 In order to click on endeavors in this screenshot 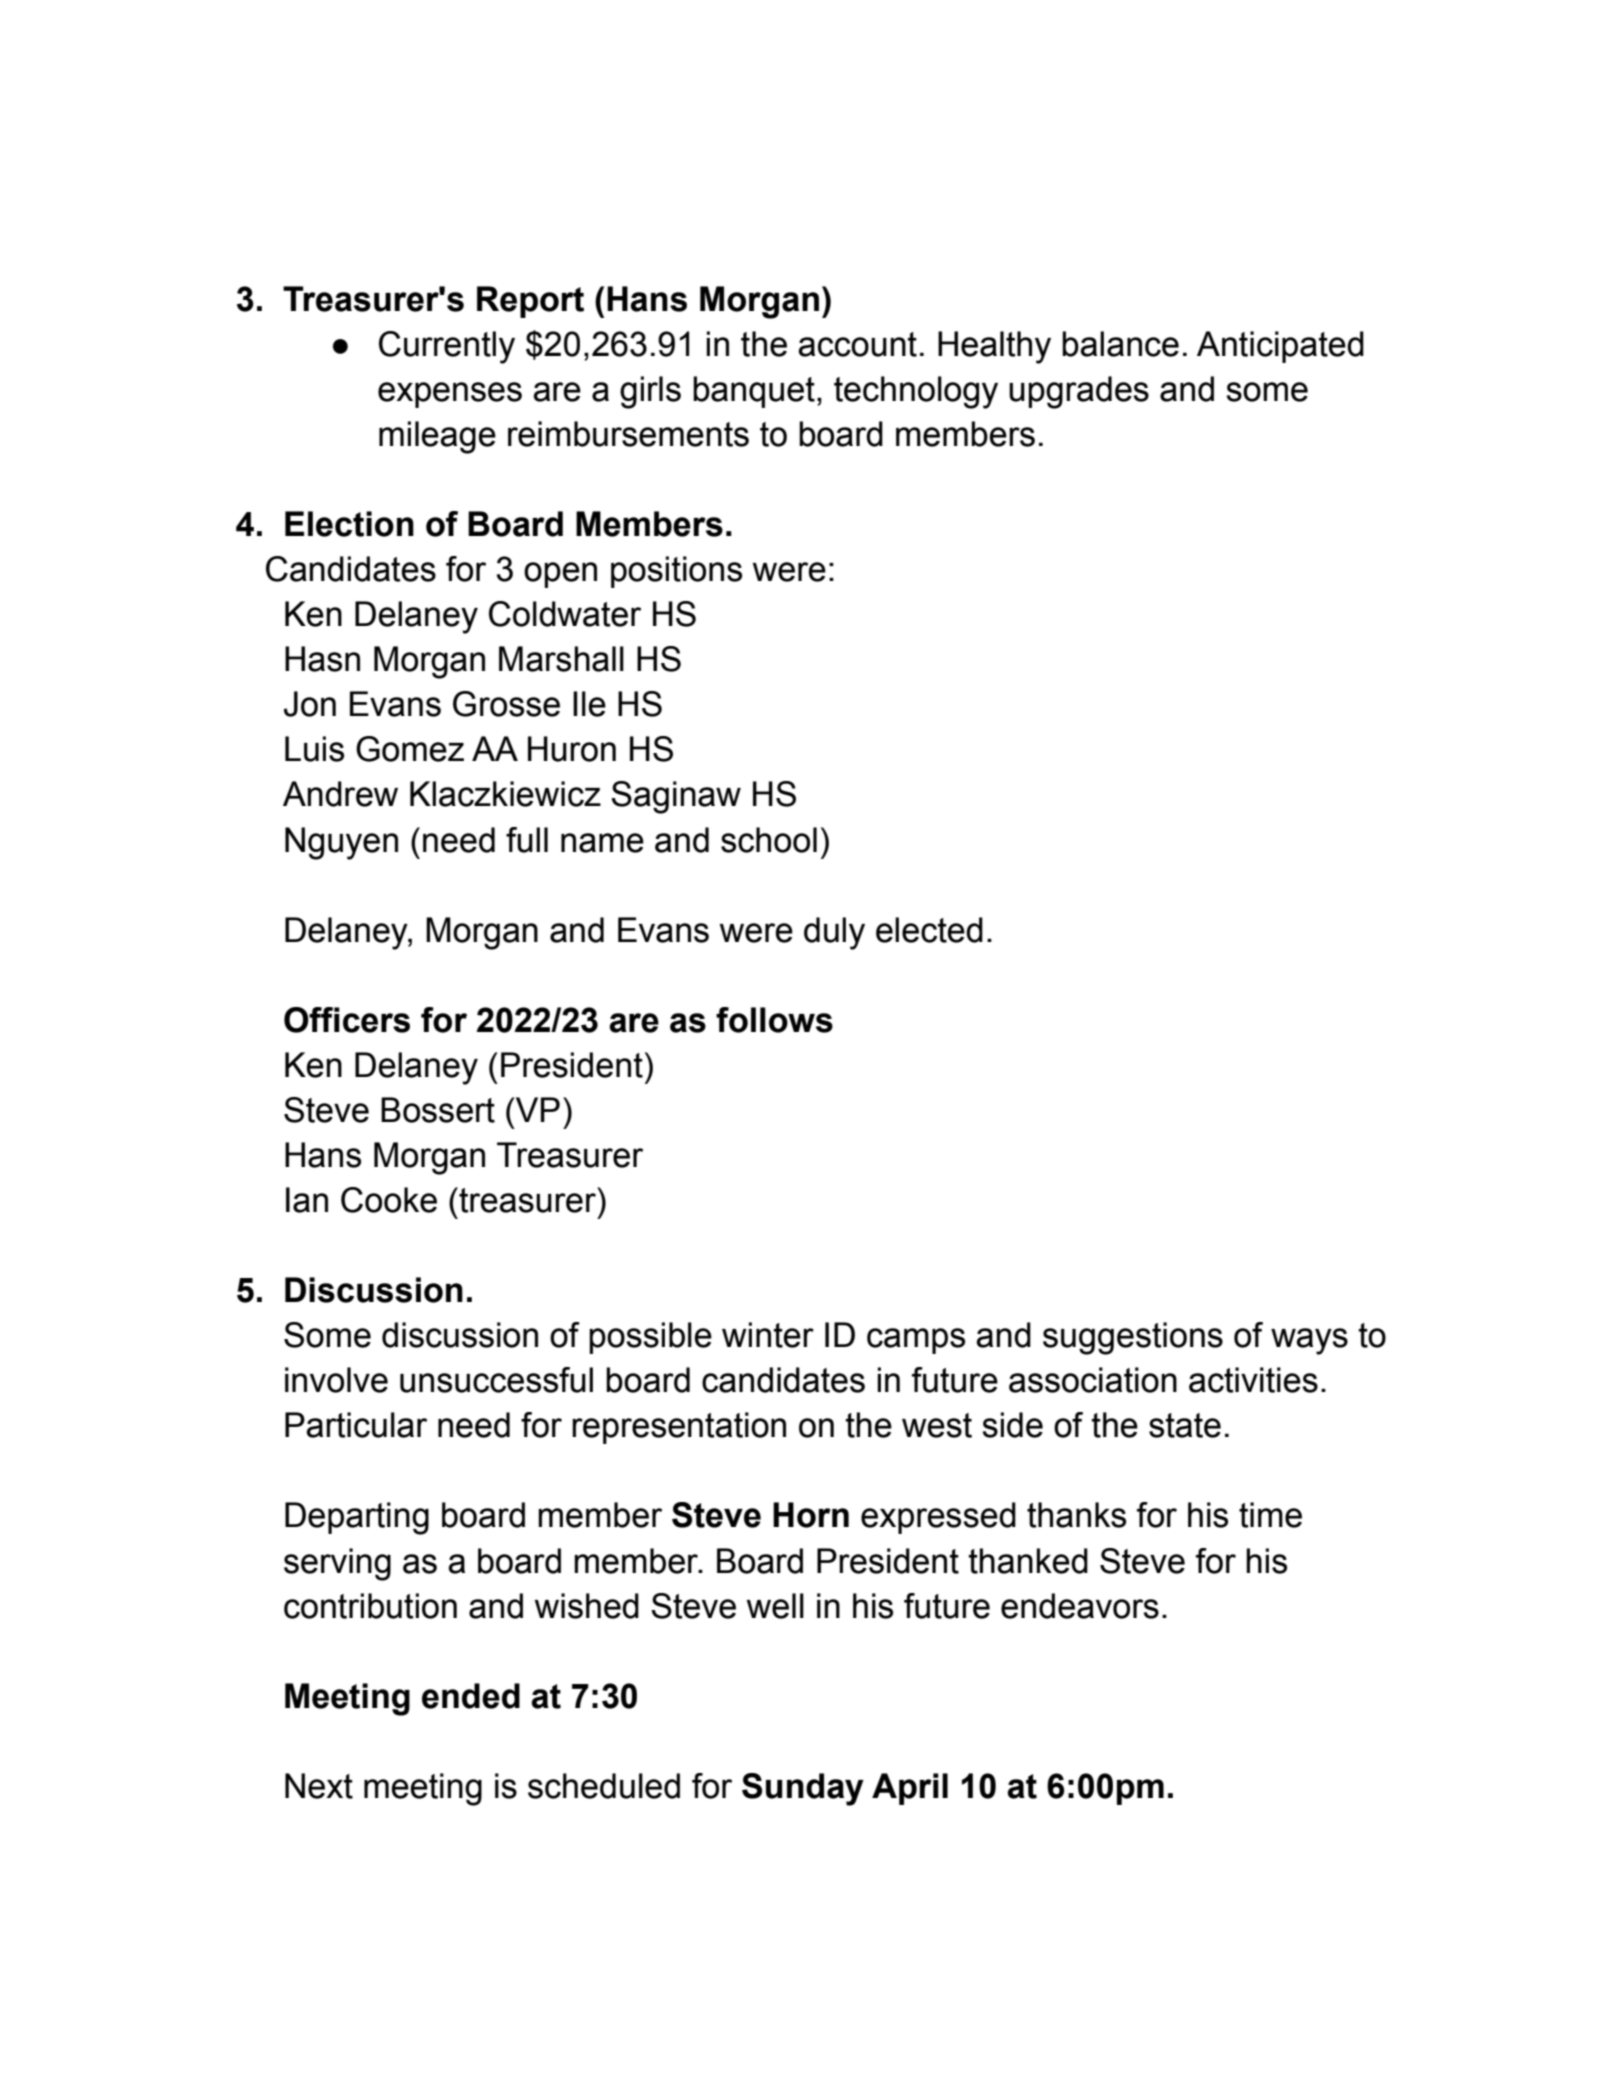, I will do `click(1080, 1606)`.
